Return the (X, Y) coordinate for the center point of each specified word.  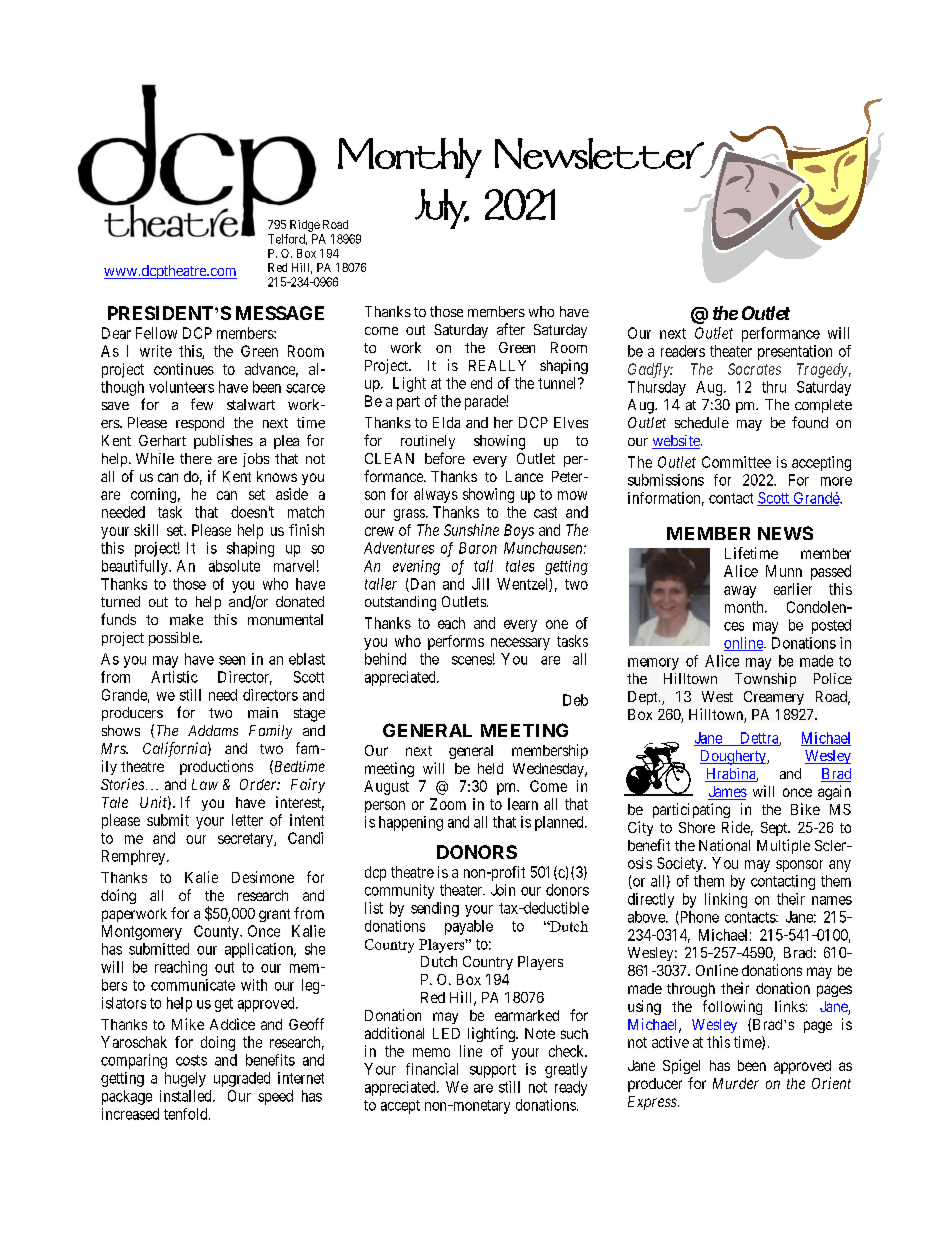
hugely (185, 1079)
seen (232, 660)
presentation (795, 352)
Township (765, 680)
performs (456, 642)
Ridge (305, 226)
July (442, 209)
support (493, 1071)
